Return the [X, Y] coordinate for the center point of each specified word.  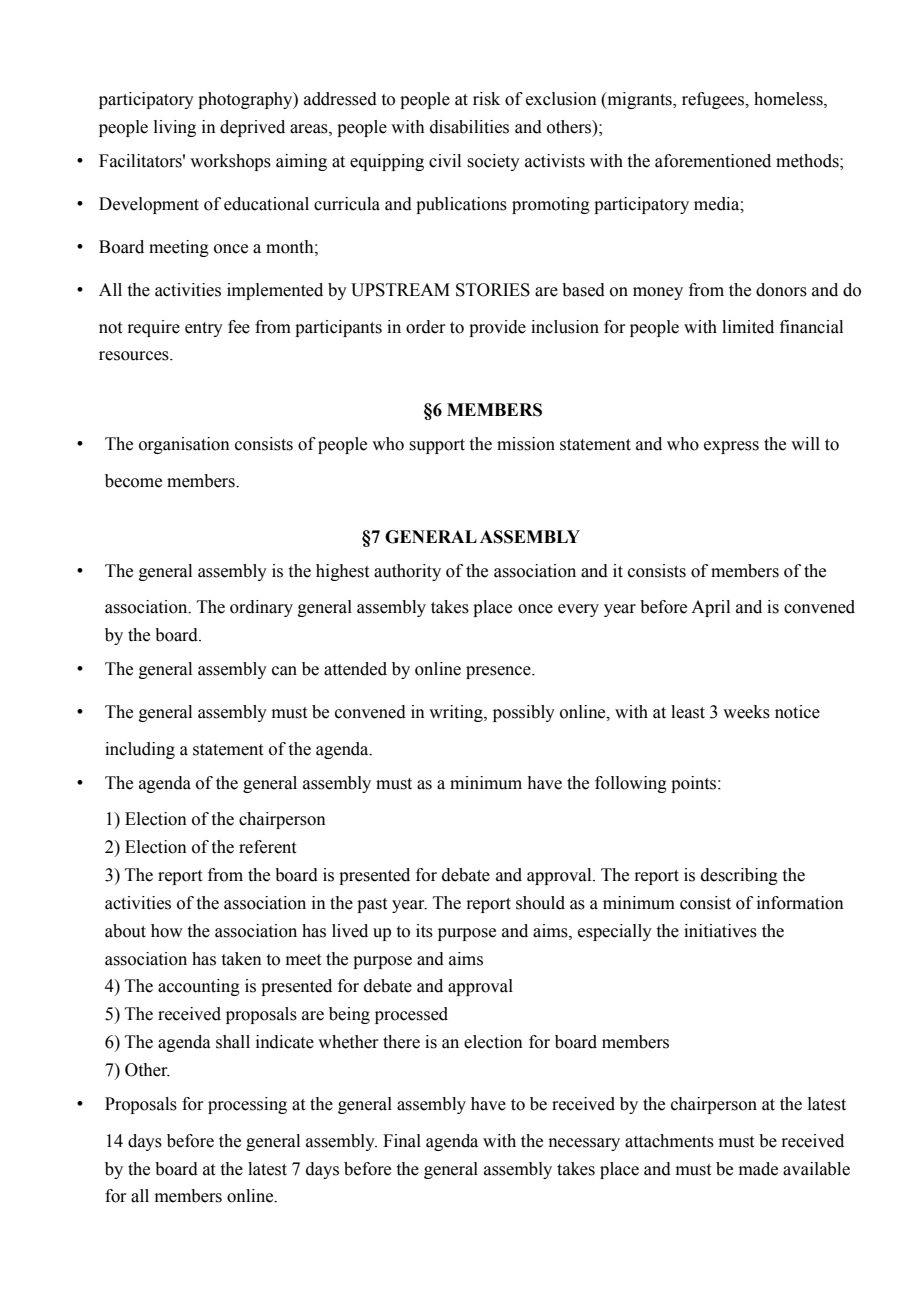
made [758, 1169]
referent [267, 847]
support [437, 446]
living [175, 128]
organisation [184, 445]
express [731, 447]
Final [402, 1141]
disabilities [469, 127]
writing [457, 713]
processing [247, 1105]
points [695, 784]
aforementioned [713, 161]
